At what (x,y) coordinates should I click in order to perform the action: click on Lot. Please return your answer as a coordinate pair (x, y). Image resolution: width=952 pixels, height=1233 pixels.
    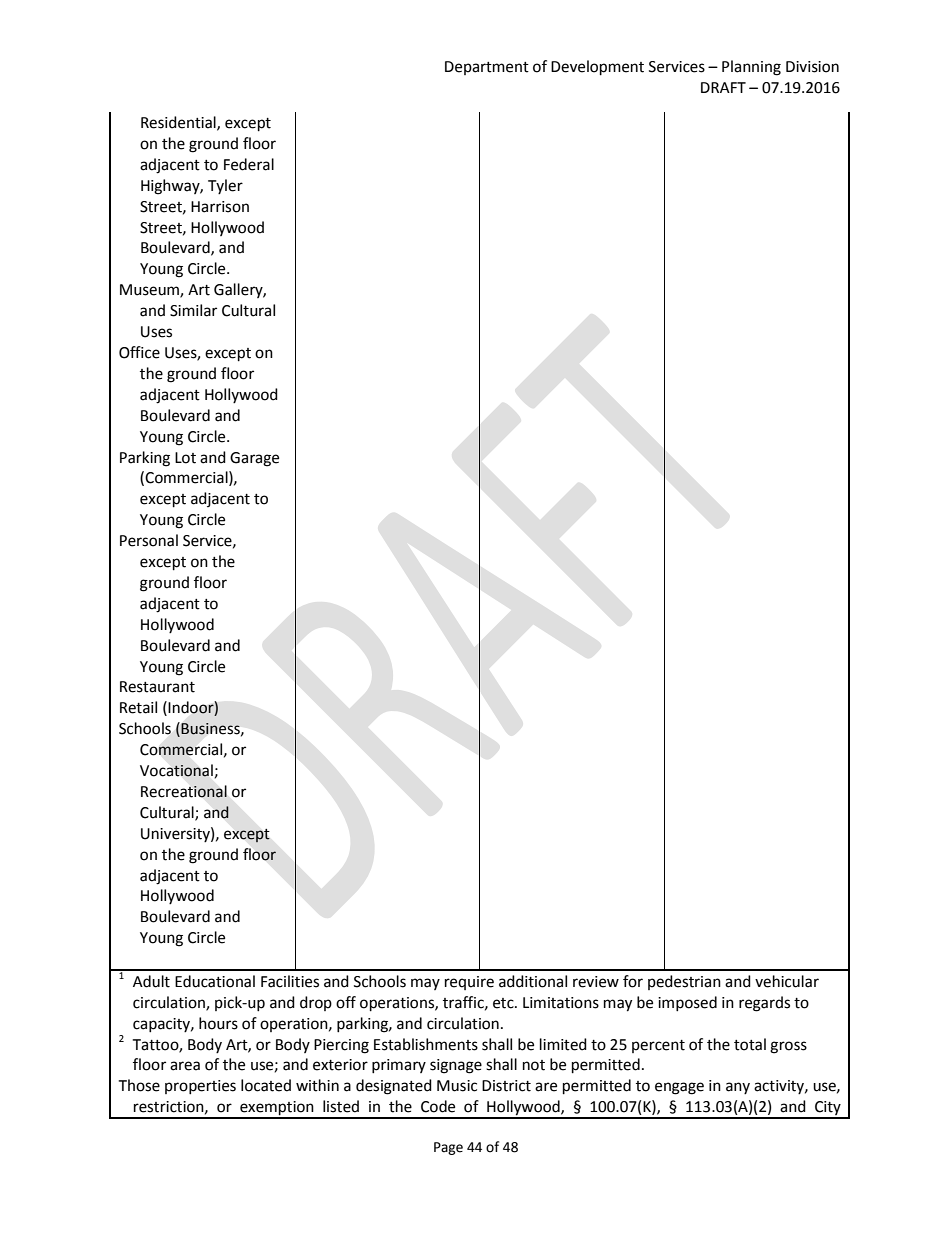
    Looking at the image, I should click on (185, 458).
